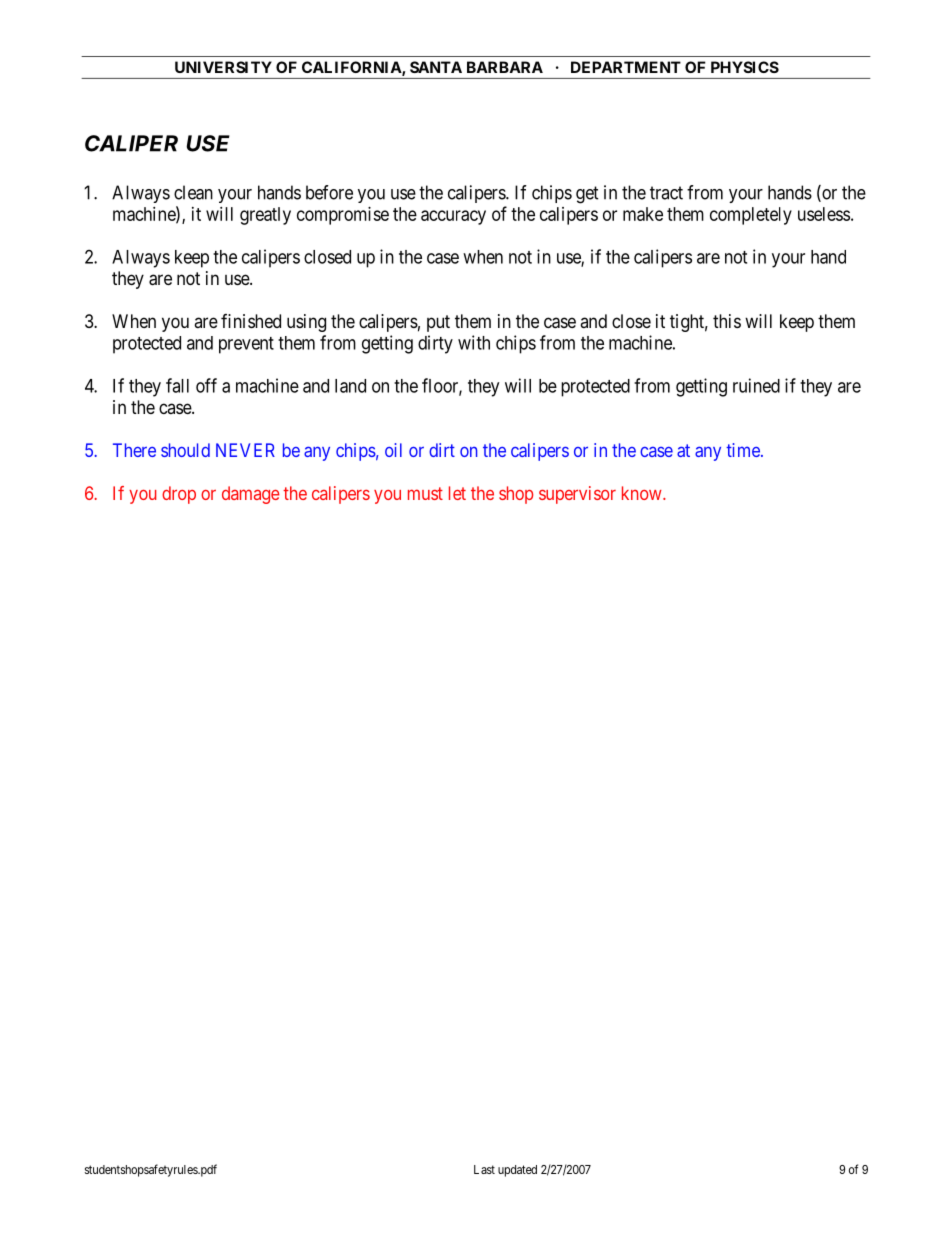 The height and width of the image is (1233, 952). I want to click on Last, so click(484, 1169).
